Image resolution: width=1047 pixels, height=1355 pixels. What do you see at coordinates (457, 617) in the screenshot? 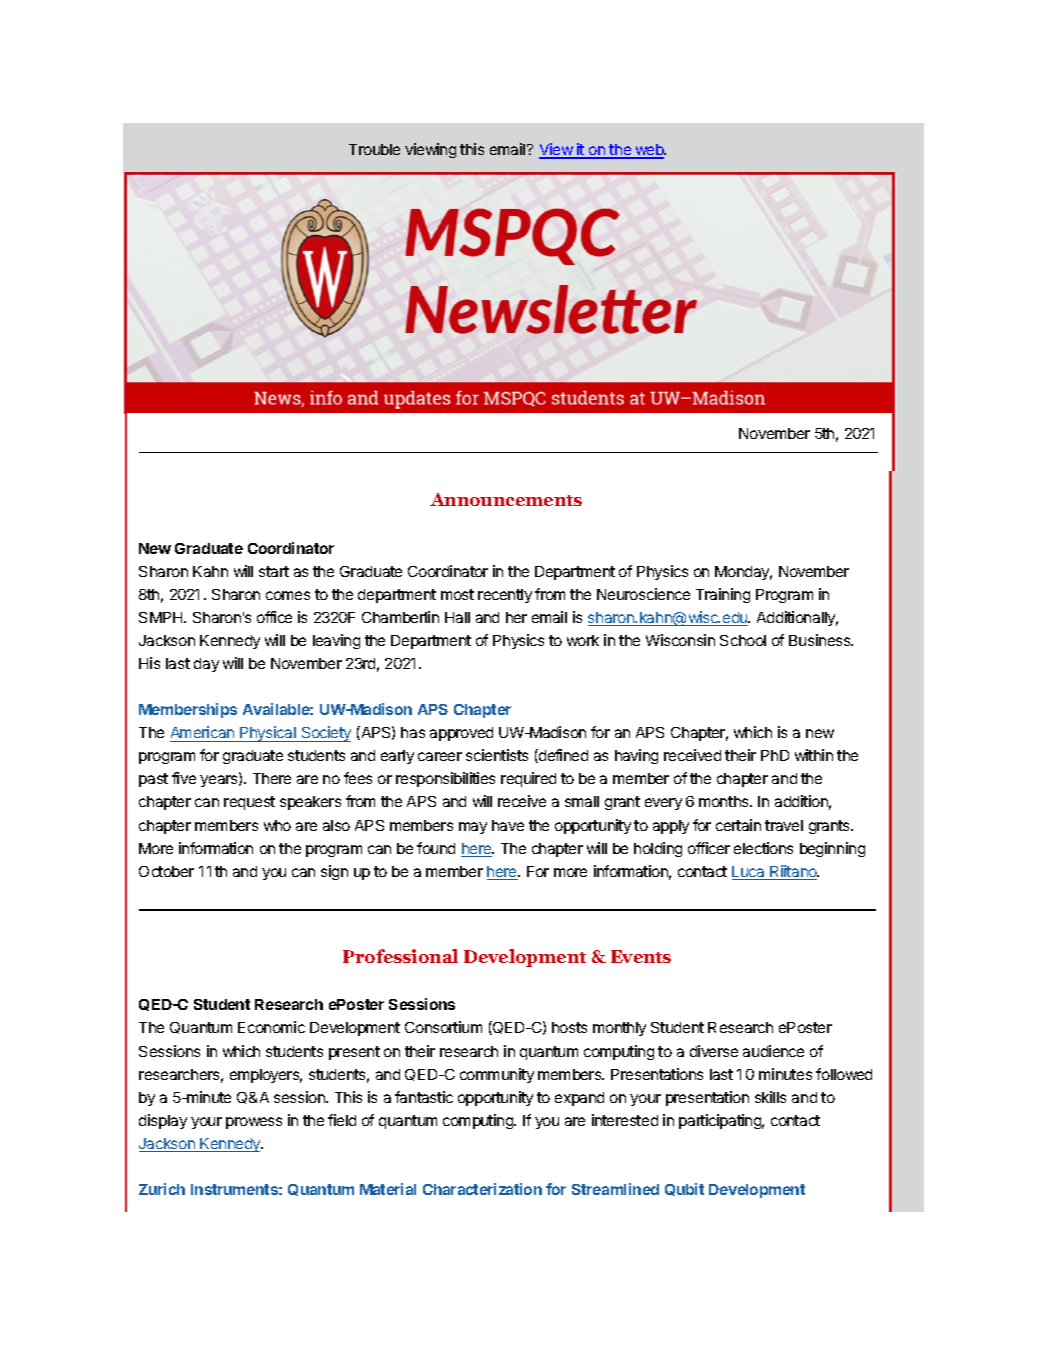
I see `Hall` at bounding box center [457, 617].
